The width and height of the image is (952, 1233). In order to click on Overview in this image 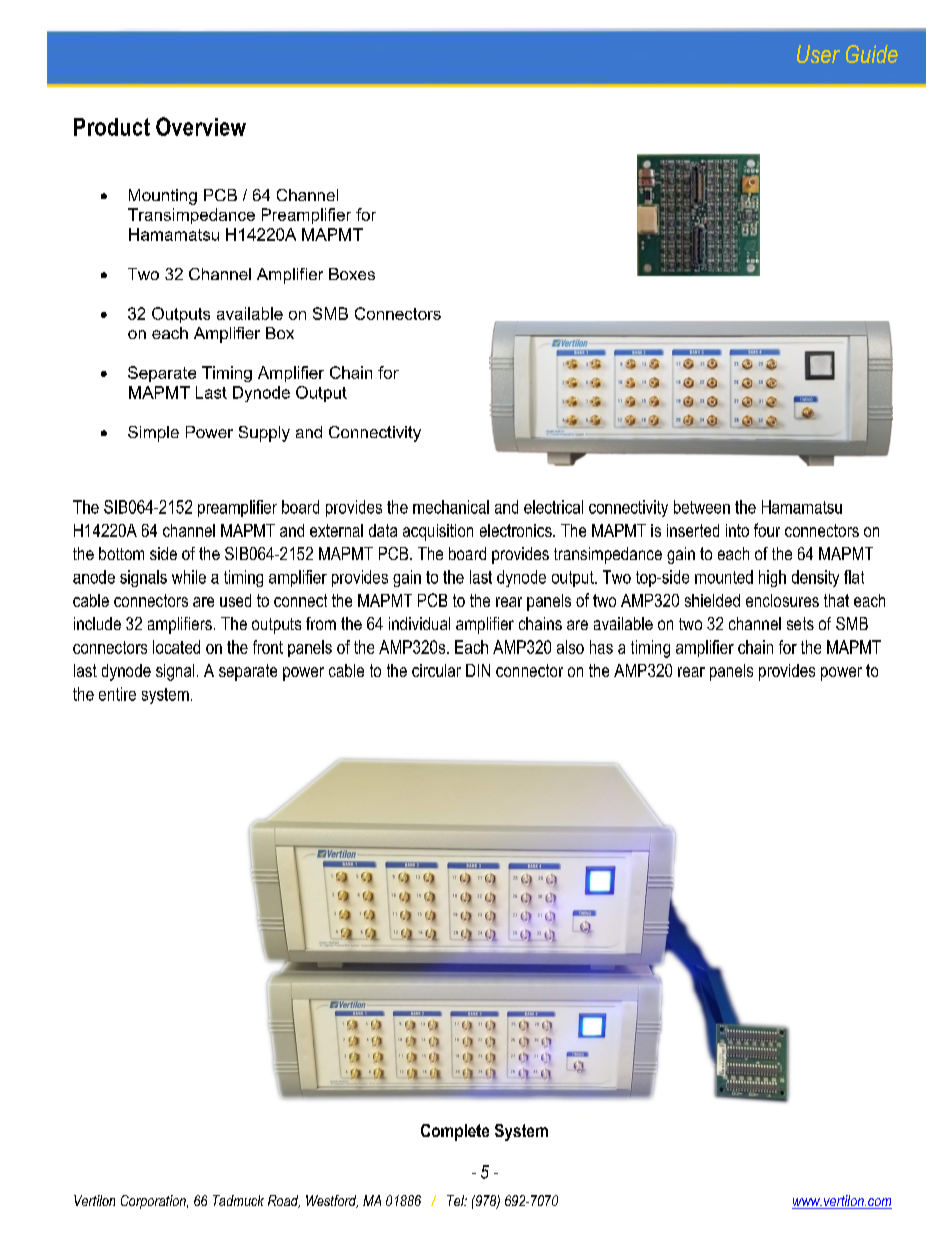, I will do `click(201, 126)`.
